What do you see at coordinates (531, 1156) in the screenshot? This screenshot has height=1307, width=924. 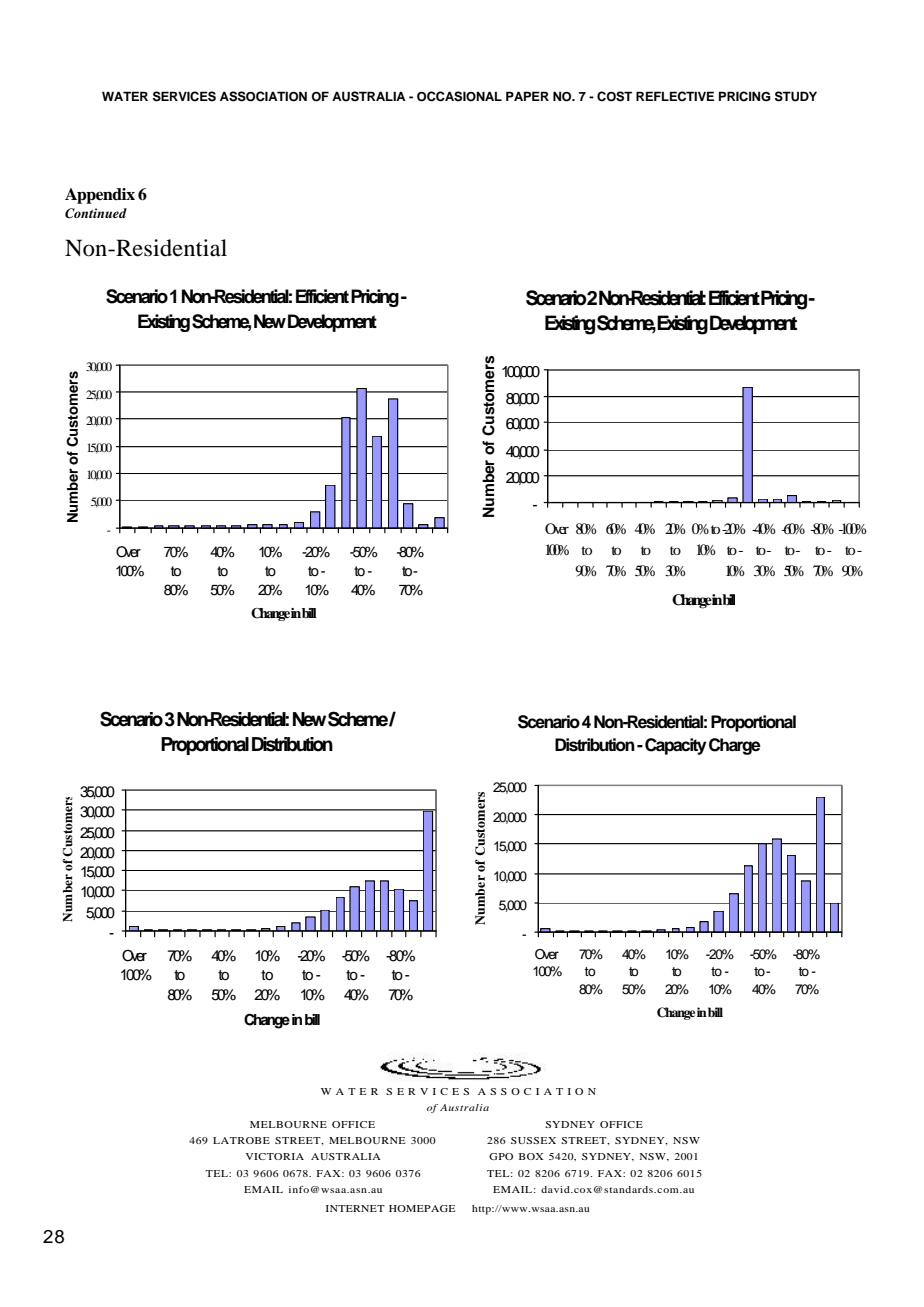 I see `BOX` at bounding box center [531, 1156].
